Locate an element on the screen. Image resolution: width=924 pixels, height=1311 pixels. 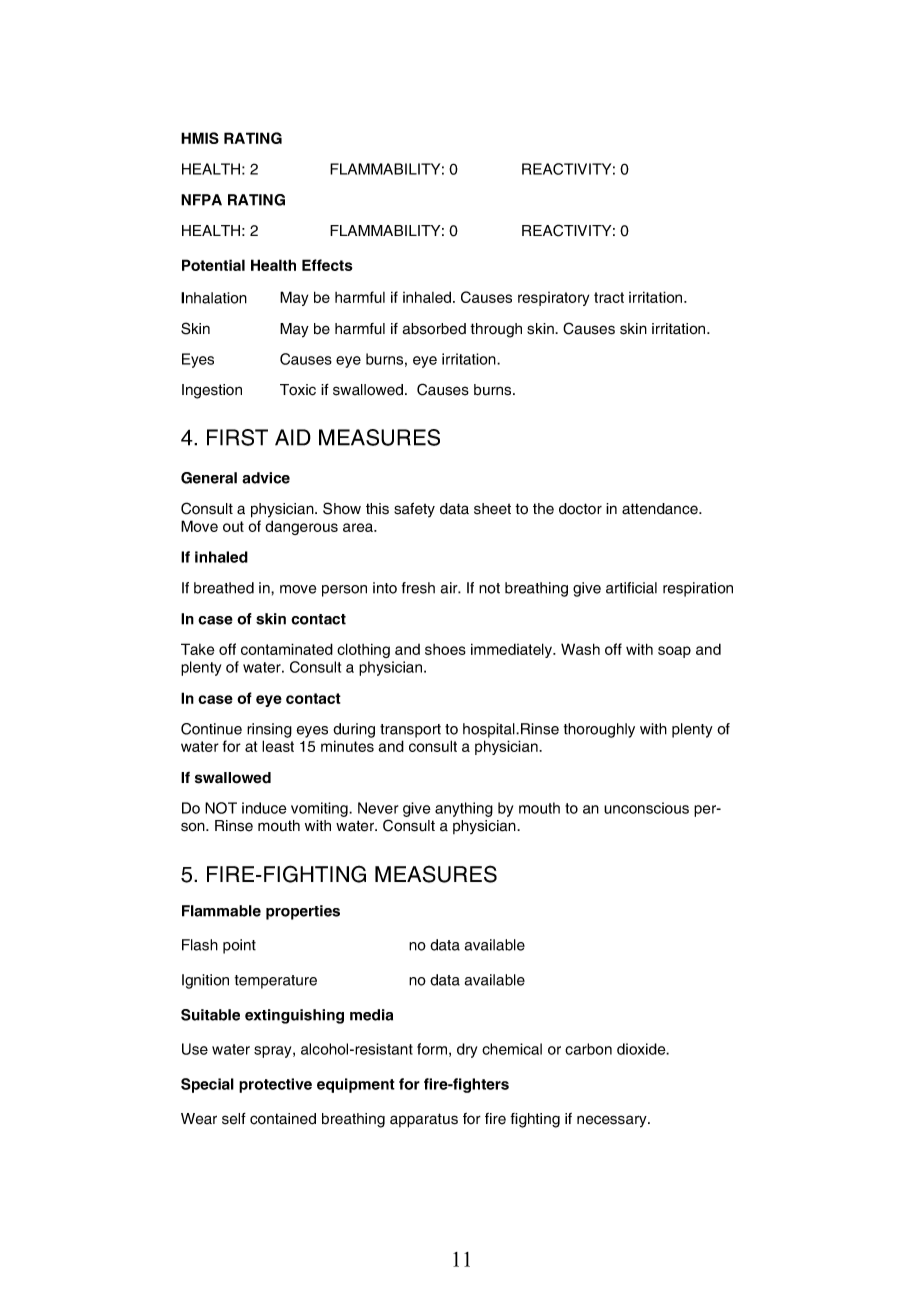
absorbed is located at coordinates (434, 329).
